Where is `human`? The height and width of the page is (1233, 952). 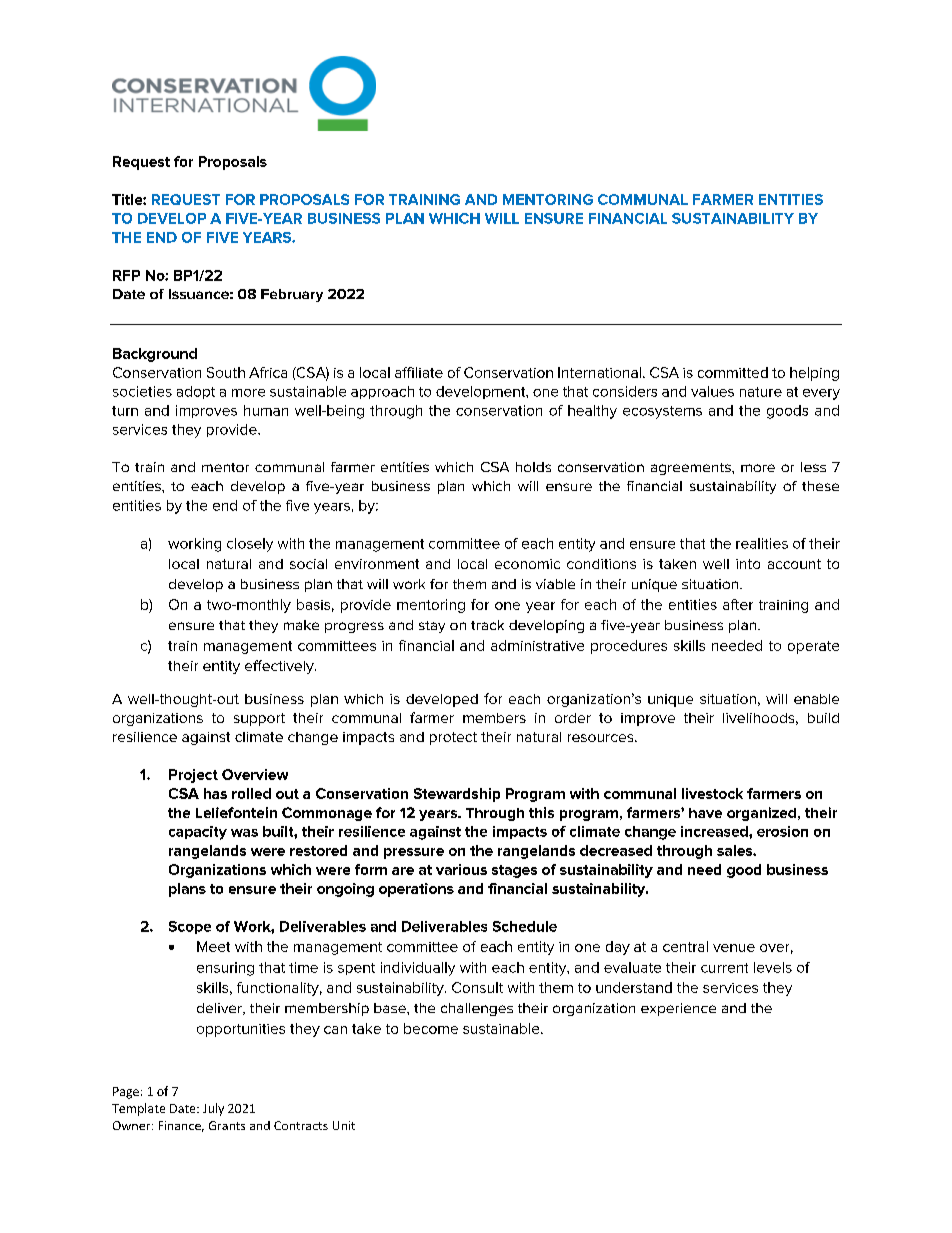
human is located at coordinates (266, 410).
